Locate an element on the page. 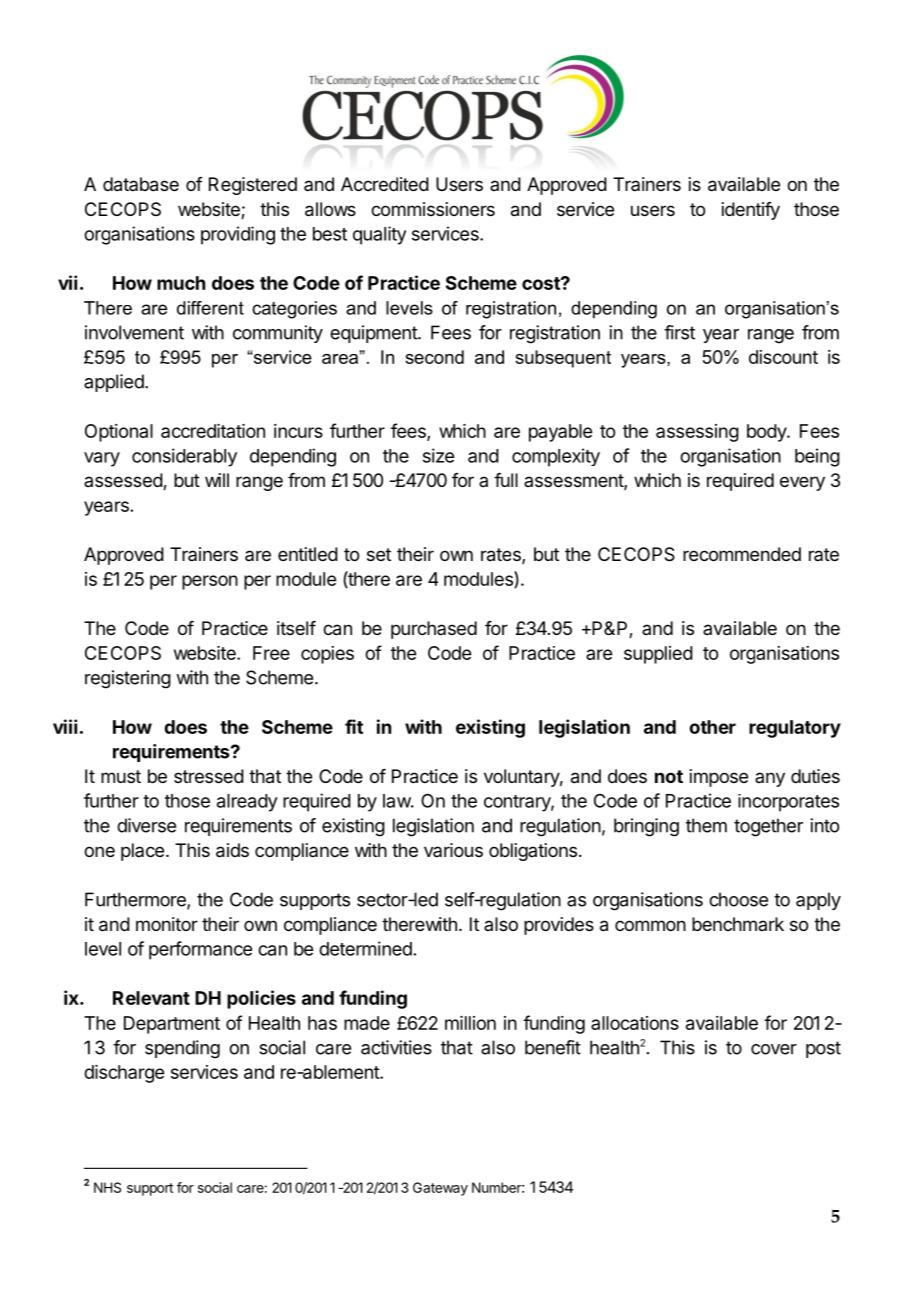 The height and width of the page is (1308, 924). Gateway is located at coordinates (440, 1189).
